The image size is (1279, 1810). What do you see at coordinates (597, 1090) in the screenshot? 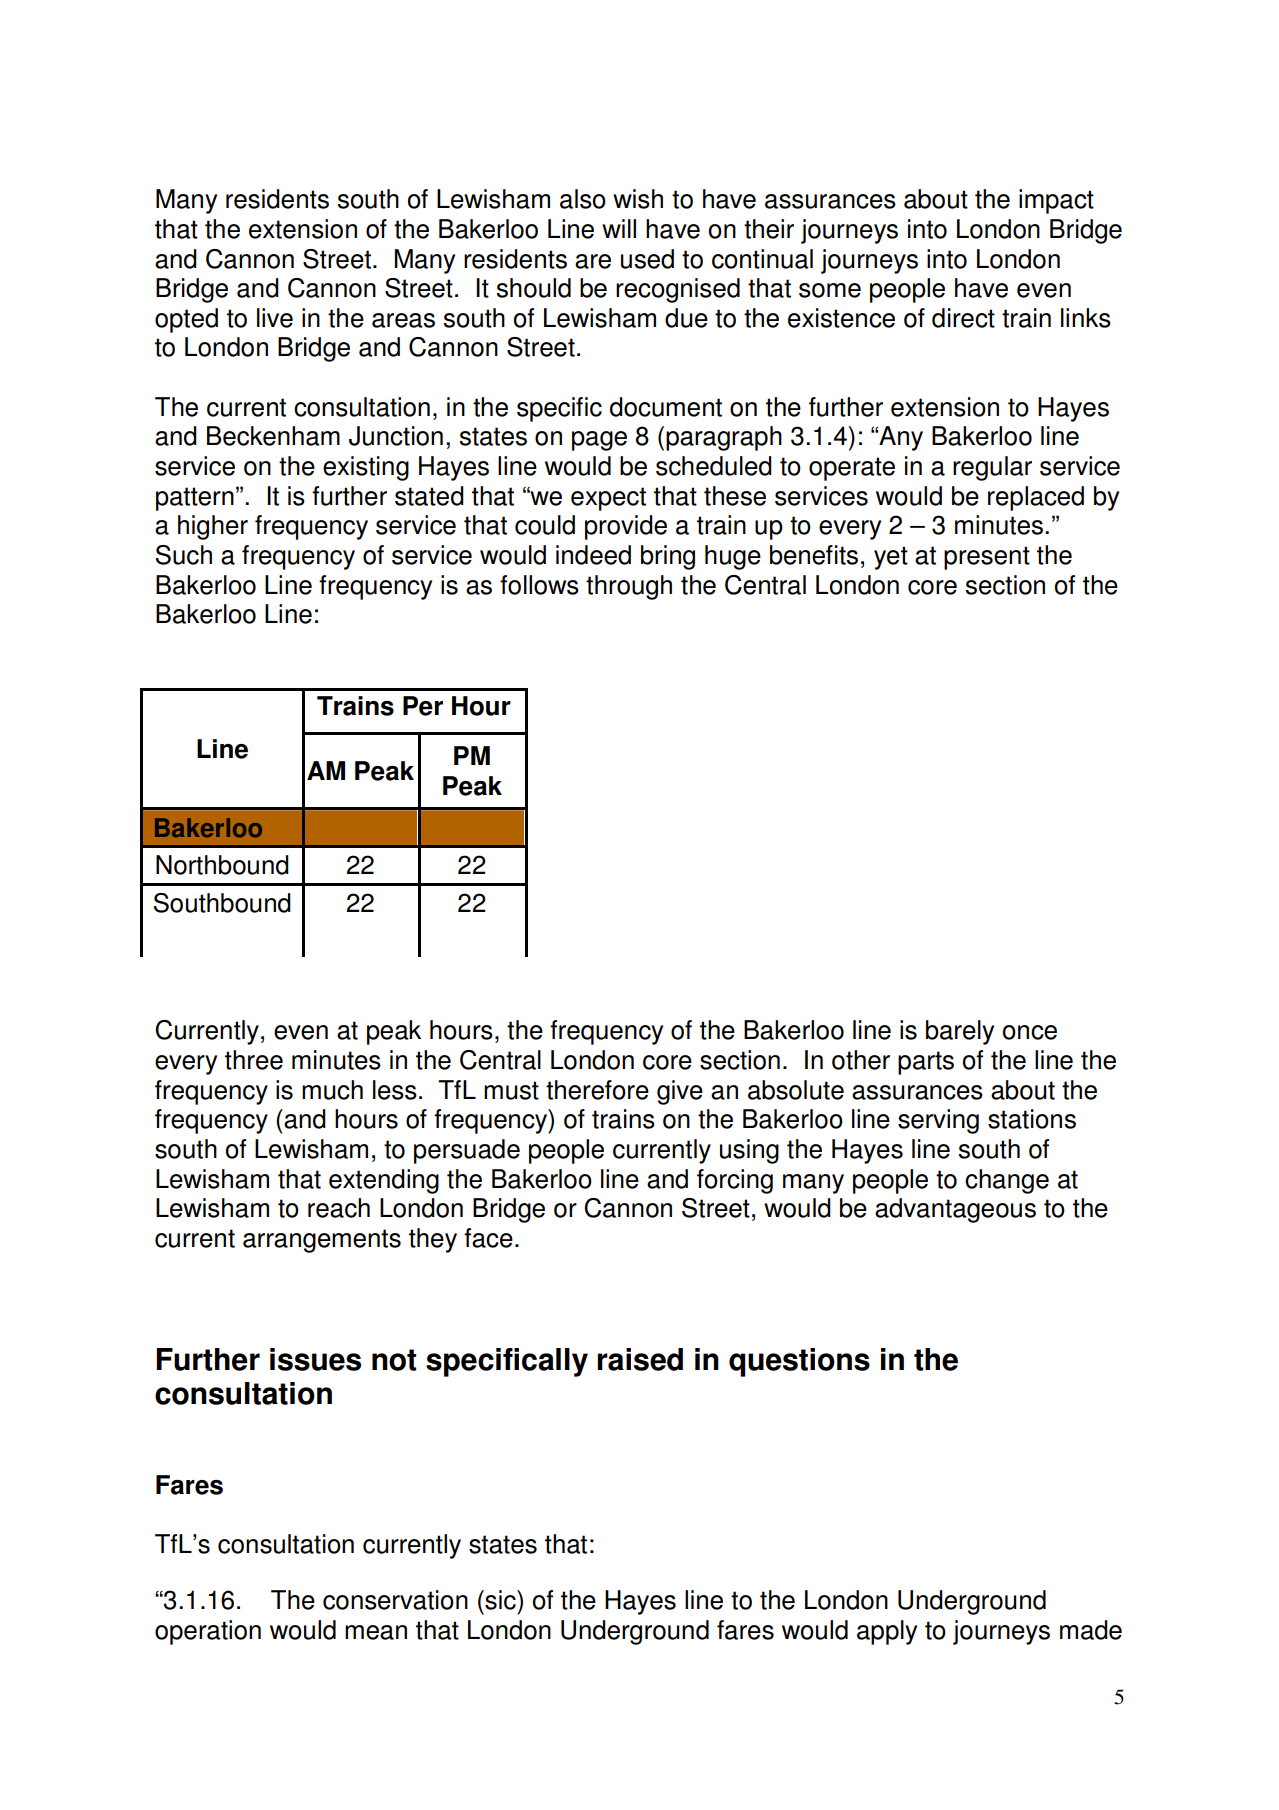
I see `therefore` at bounding box center [597, 1090].
